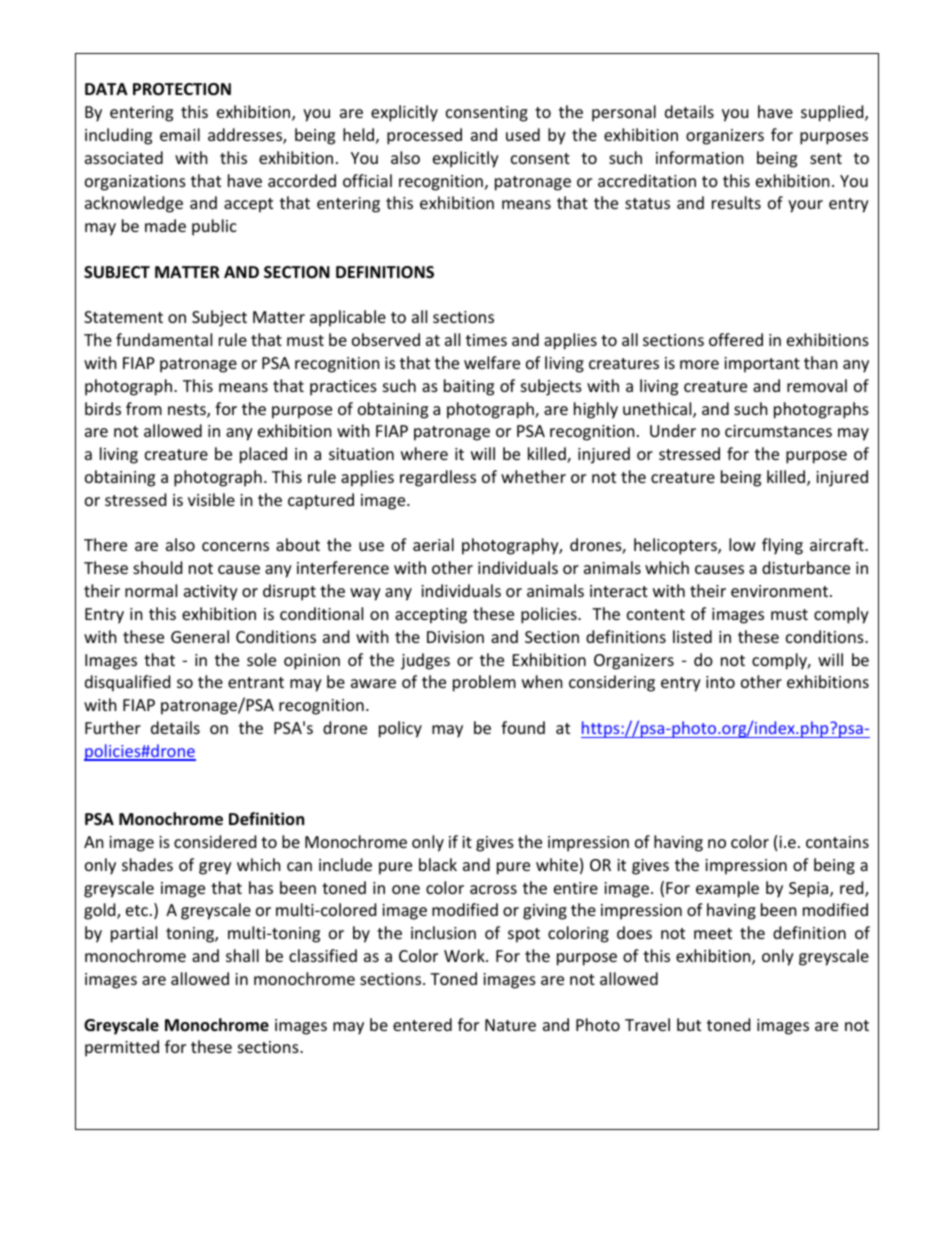  Describe the element at coordinates (700, 157) in the screenshot. I see `information` at that location.
